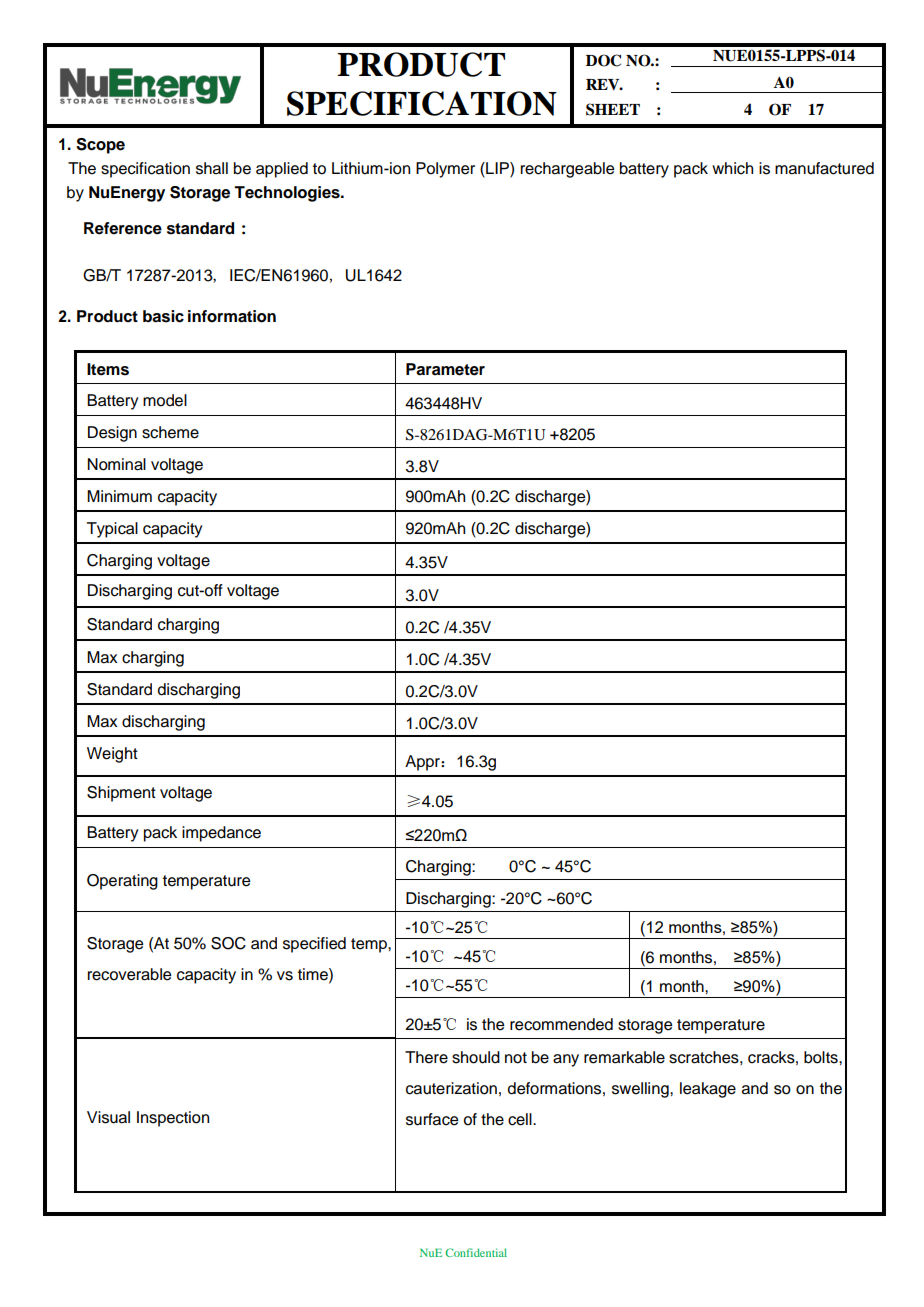 The image size is (924, 1307). What do you see at coordinates (476, 1252) in the page?
I see `Confidential` at bounding box center [476, 1252].
